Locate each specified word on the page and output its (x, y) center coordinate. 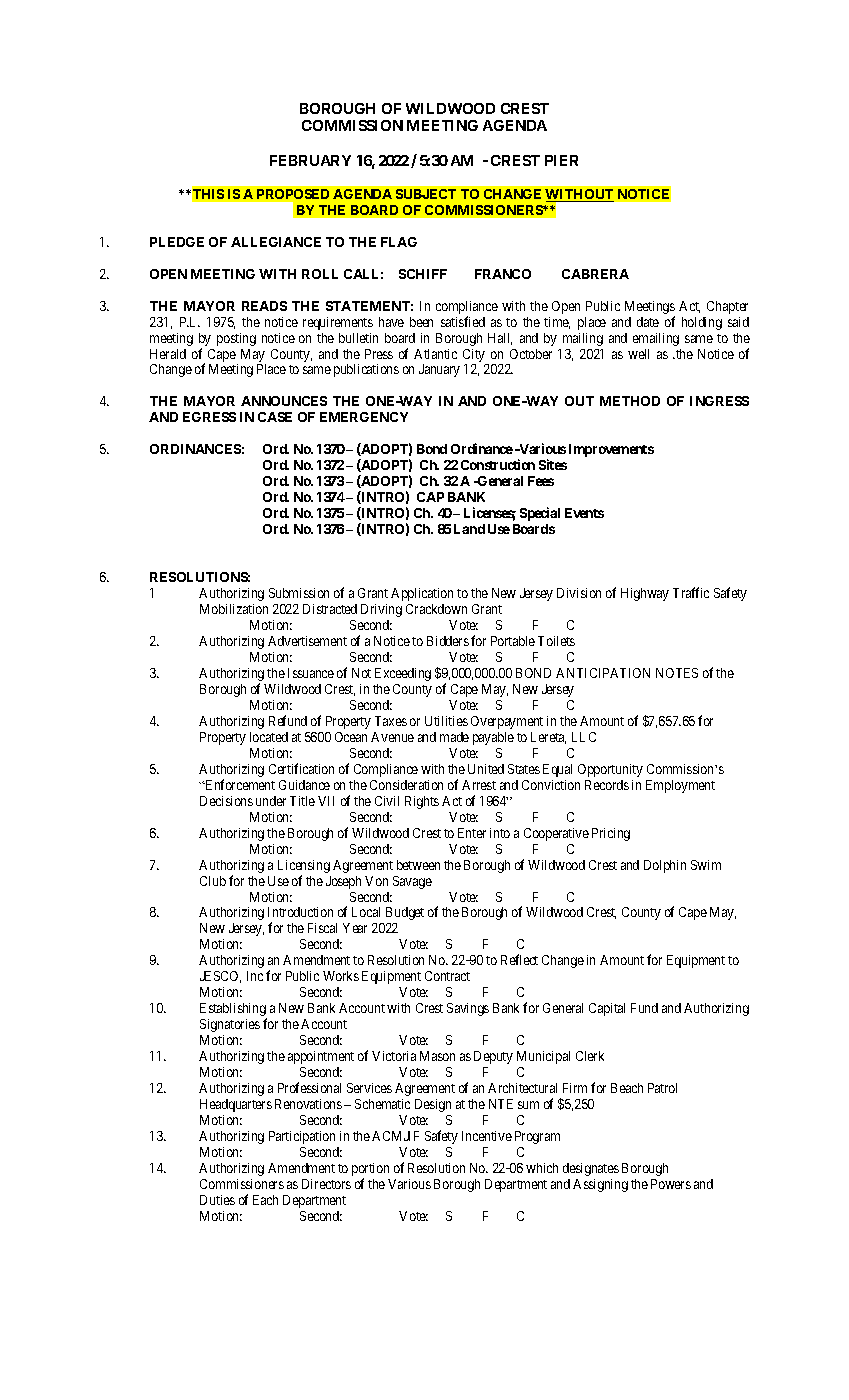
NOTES (677, 673)
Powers (671, 1184)
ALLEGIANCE (276, 242)
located (269, 737)
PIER (561, 160)
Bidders (448, 641)
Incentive (487, 1136)
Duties (217, 1200)
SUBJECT (426, 194)
